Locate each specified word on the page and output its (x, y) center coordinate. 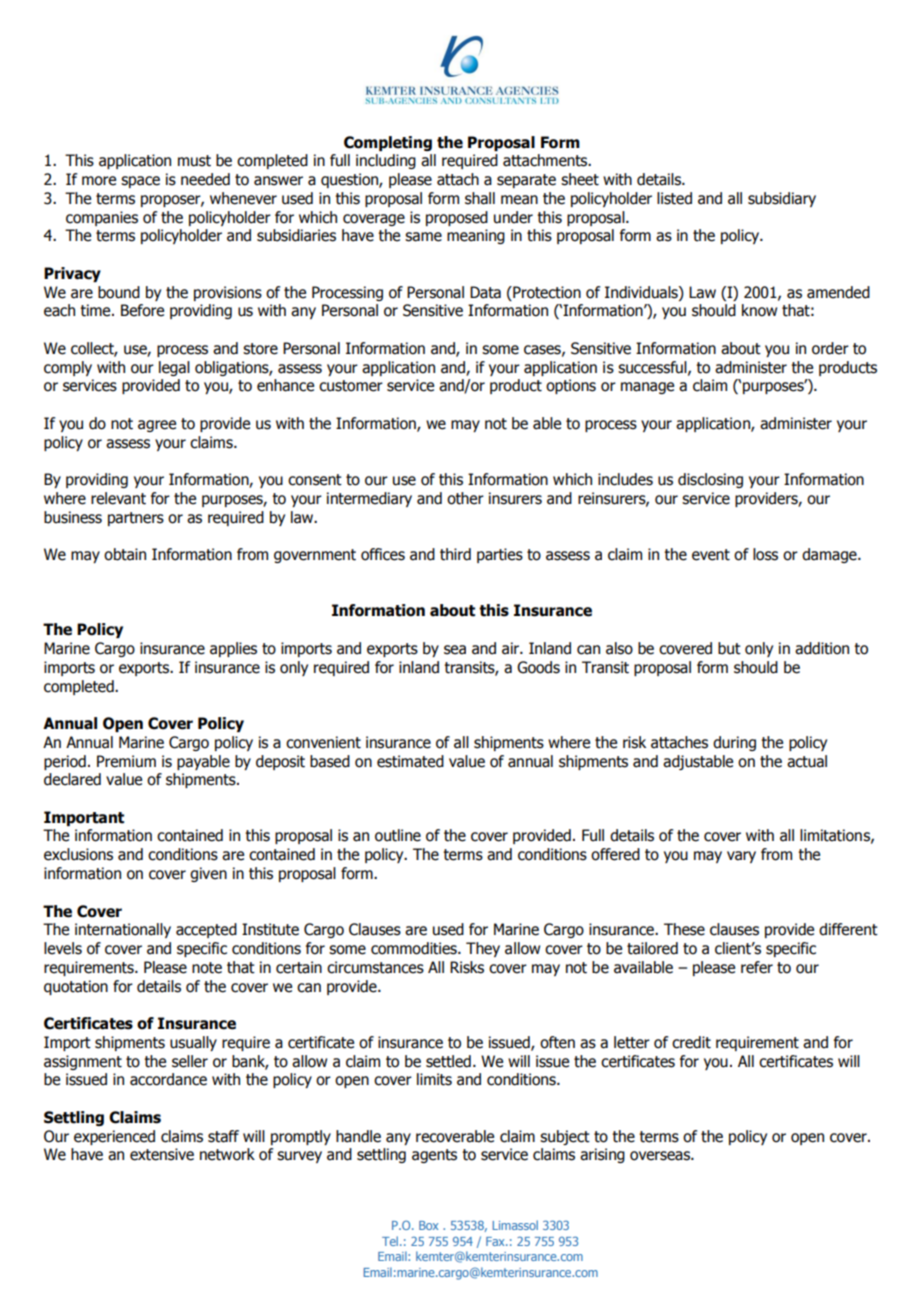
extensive (162, 1154)
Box (428, 1225)
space (140, 182)
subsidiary (782, 199)
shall (480, 198)
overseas (661, 1156)
